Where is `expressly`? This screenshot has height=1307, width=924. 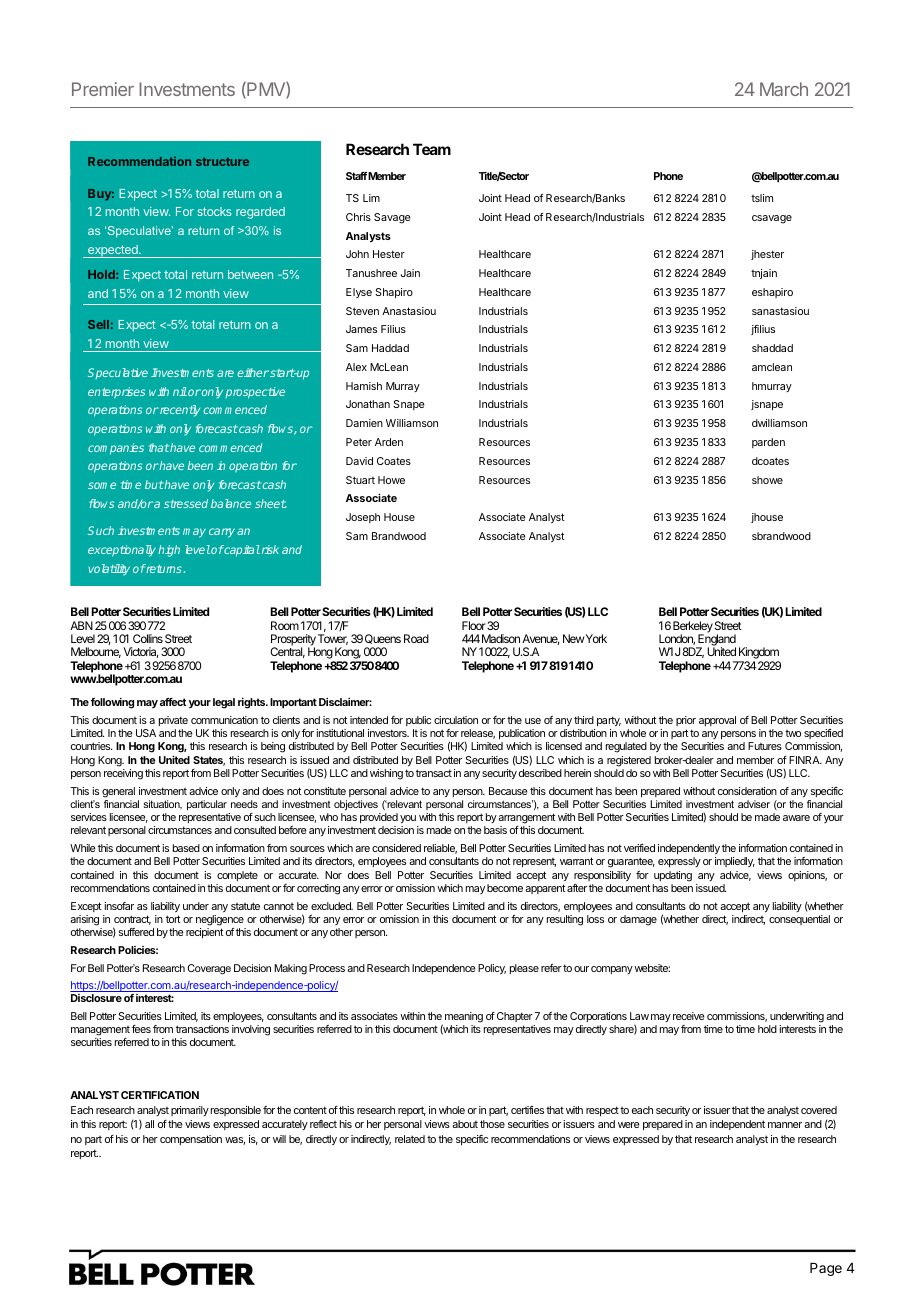 expressly is located at coordinates (679, 862).
